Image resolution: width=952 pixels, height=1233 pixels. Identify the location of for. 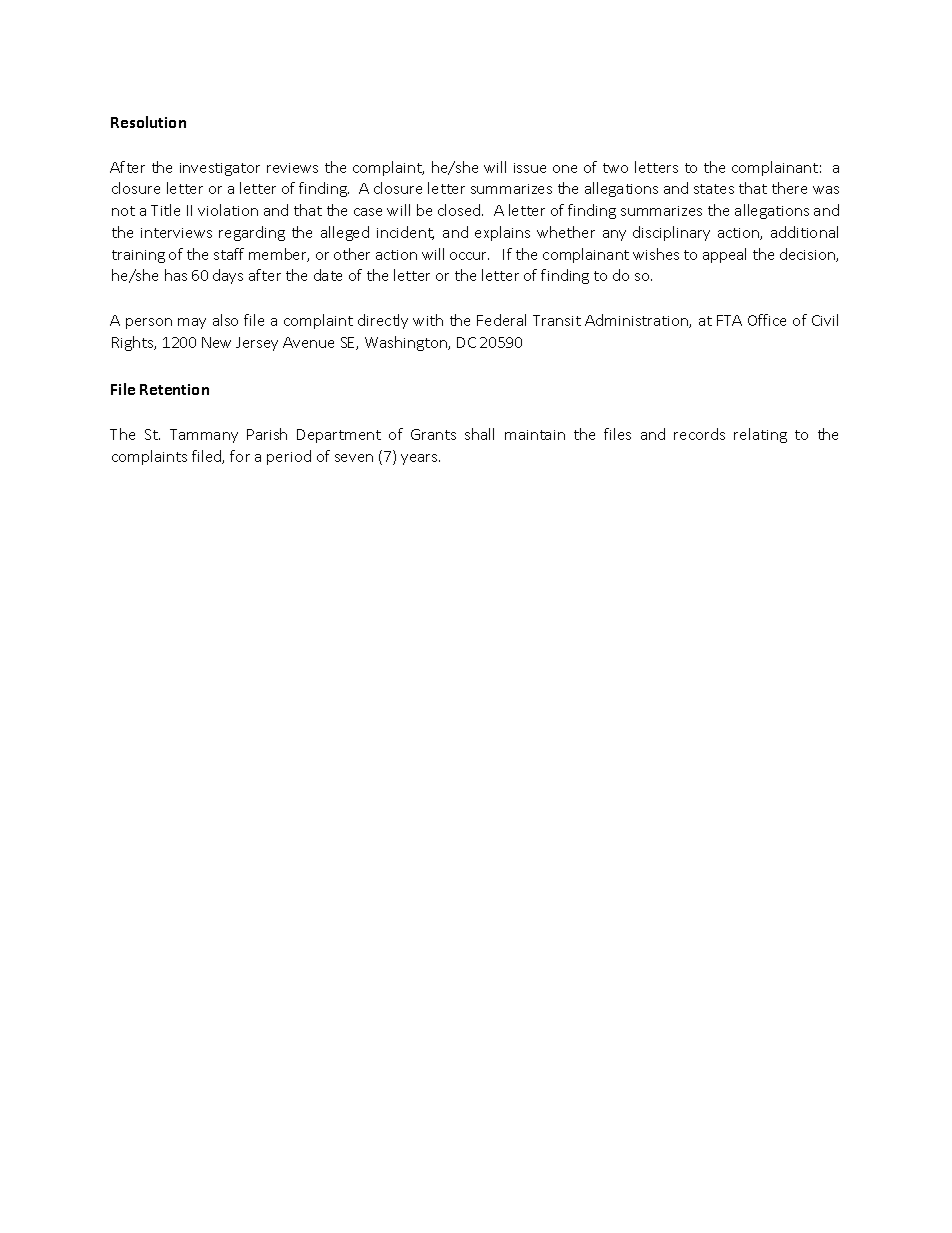
(240, 456).
